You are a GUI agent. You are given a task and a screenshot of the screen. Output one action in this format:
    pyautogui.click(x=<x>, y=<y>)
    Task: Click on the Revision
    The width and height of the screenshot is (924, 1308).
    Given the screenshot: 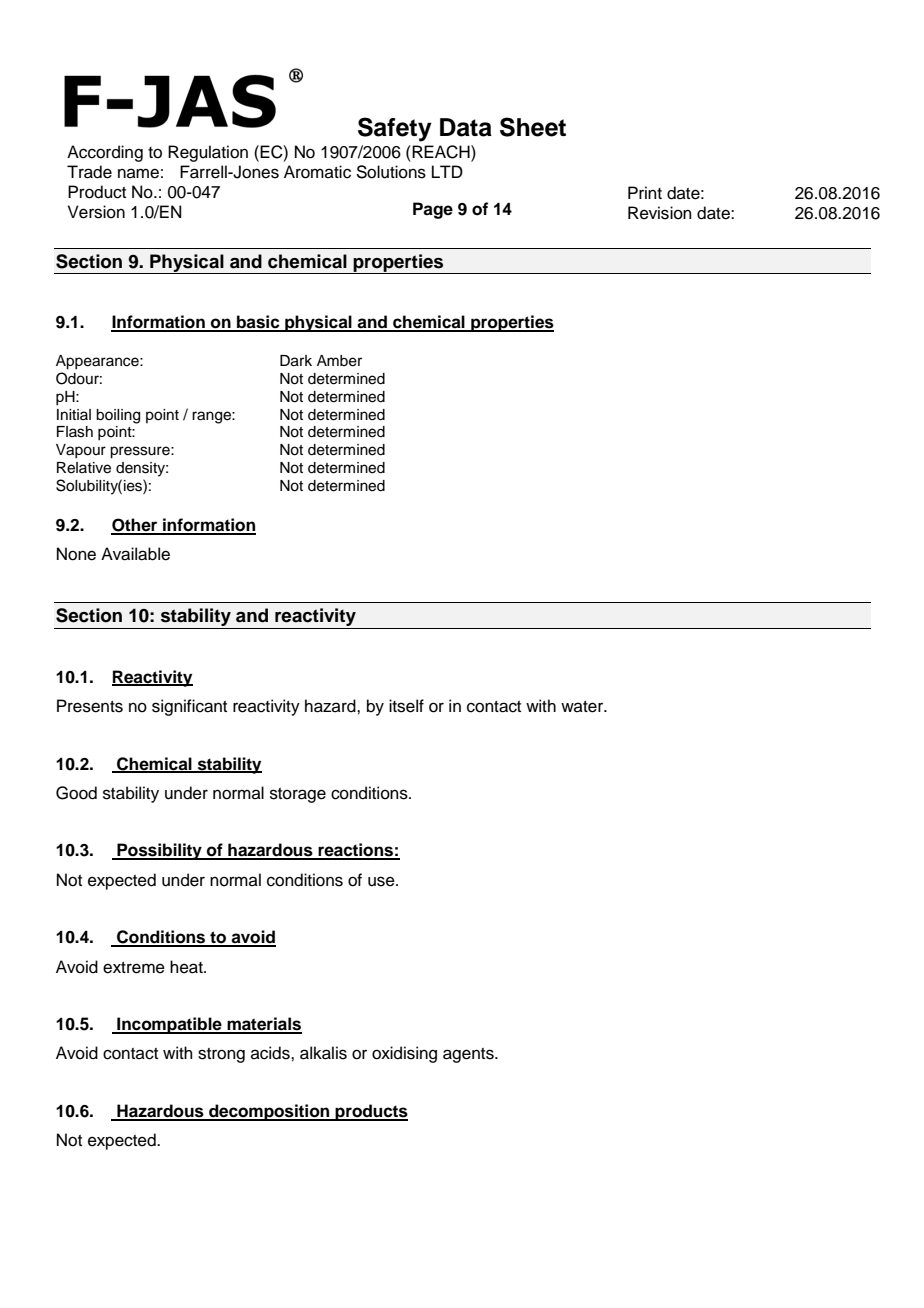 What is the action you would take?
    pyautogui.click(x=660, y=213)
